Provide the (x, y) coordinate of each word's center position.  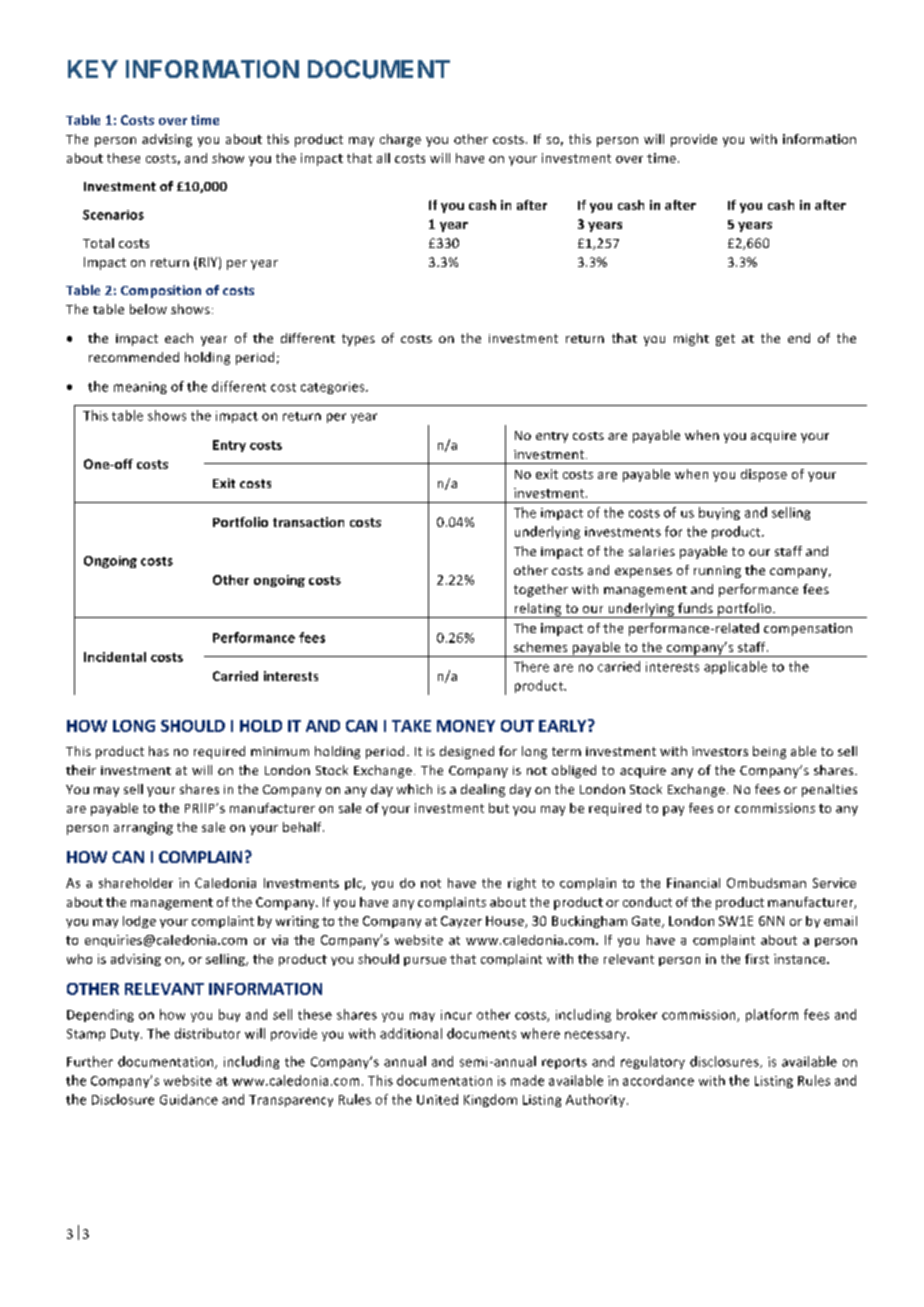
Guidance (189, 1099)
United (437, 1099)
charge (400, 140)
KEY (93, 69)
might (691, 339)
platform (772, 1015)
